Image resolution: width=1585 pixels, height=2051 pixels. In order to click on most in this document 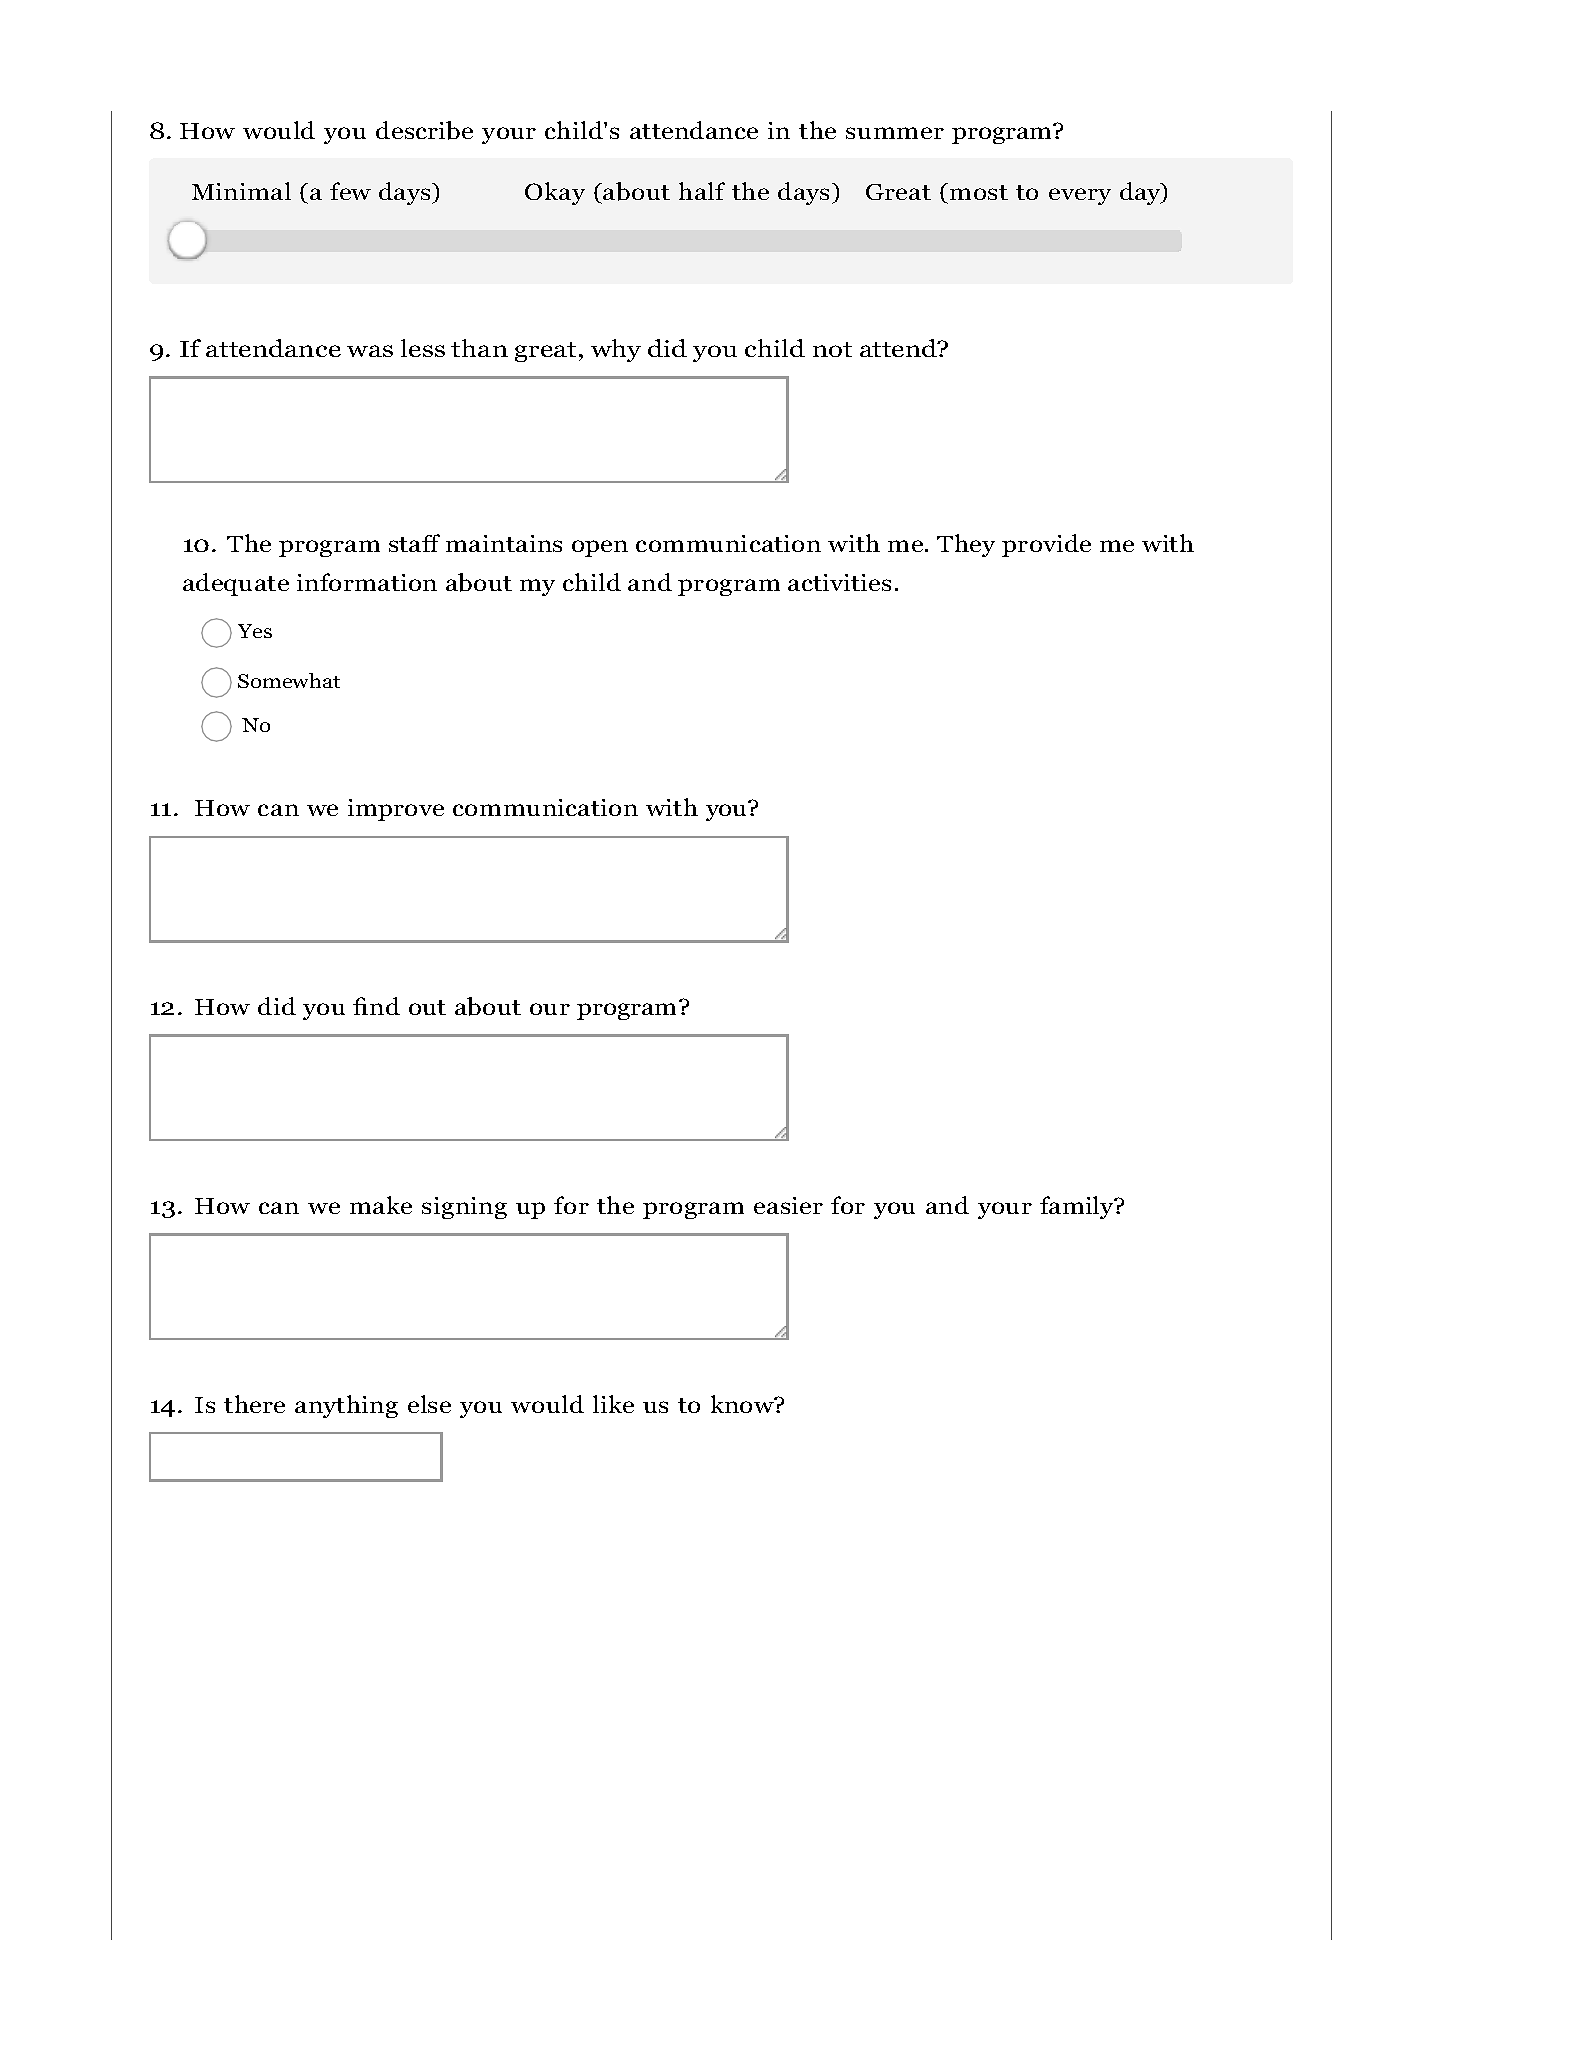, I will do `click(979, 192)`.
